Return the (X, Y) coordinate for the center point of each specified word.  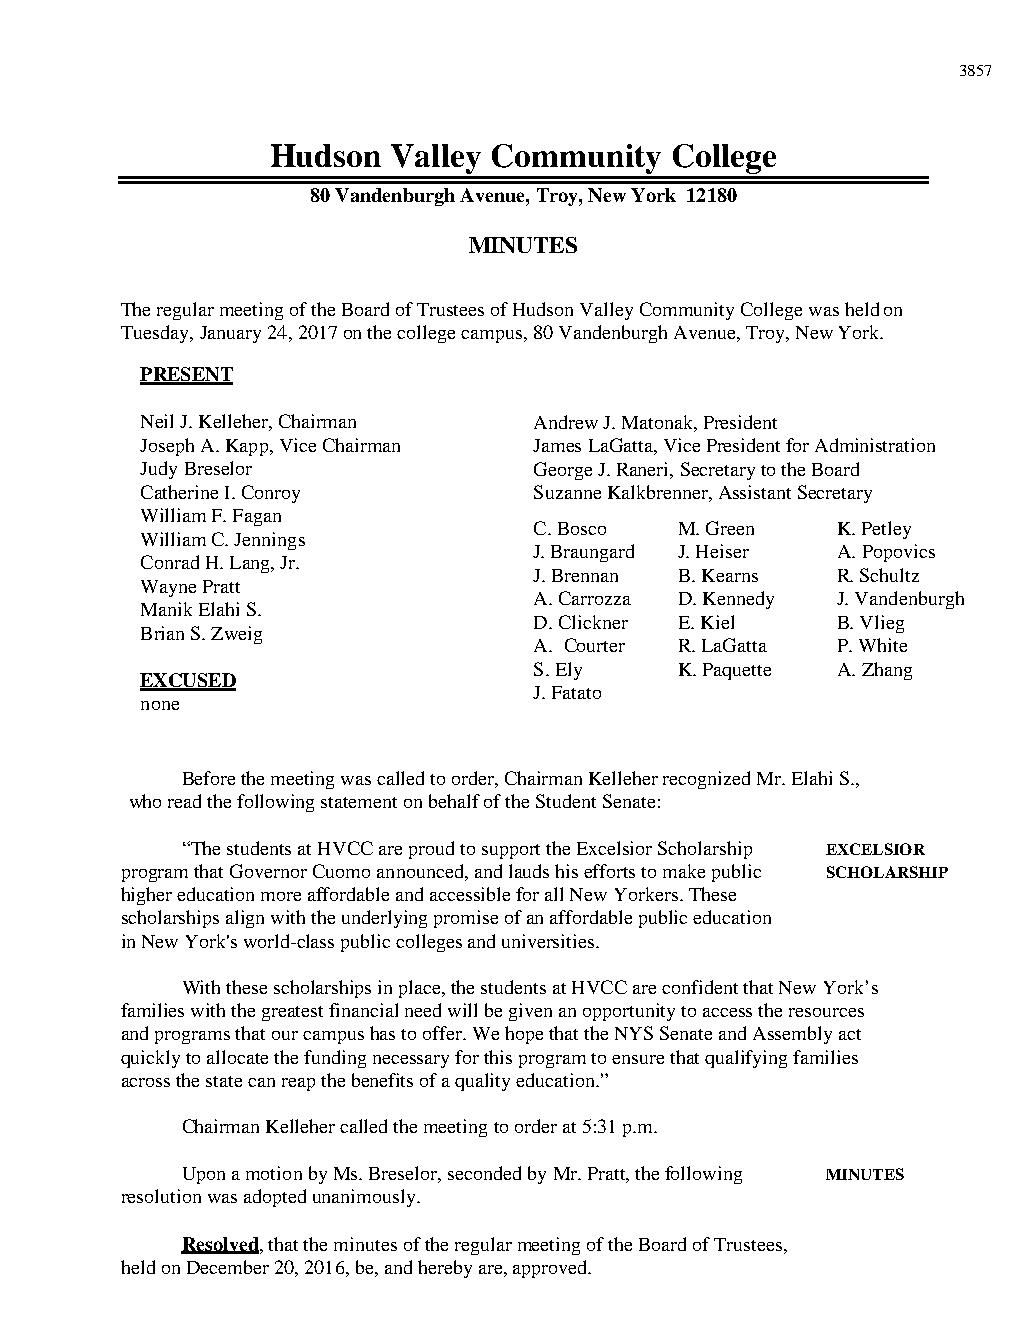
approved (551, 1269)
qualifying (746, 1059)
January (230, 334)
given (530, 1012)
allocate (237, 1057)
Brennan (585, 575)
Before (209, 778)
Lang (251, 564)
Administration (875, 445)
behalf (454, 801)
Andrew (566, 422)
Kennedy (738, 600)
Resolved (221, 1245)
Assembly (792, 1035)
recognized (706, 780)
